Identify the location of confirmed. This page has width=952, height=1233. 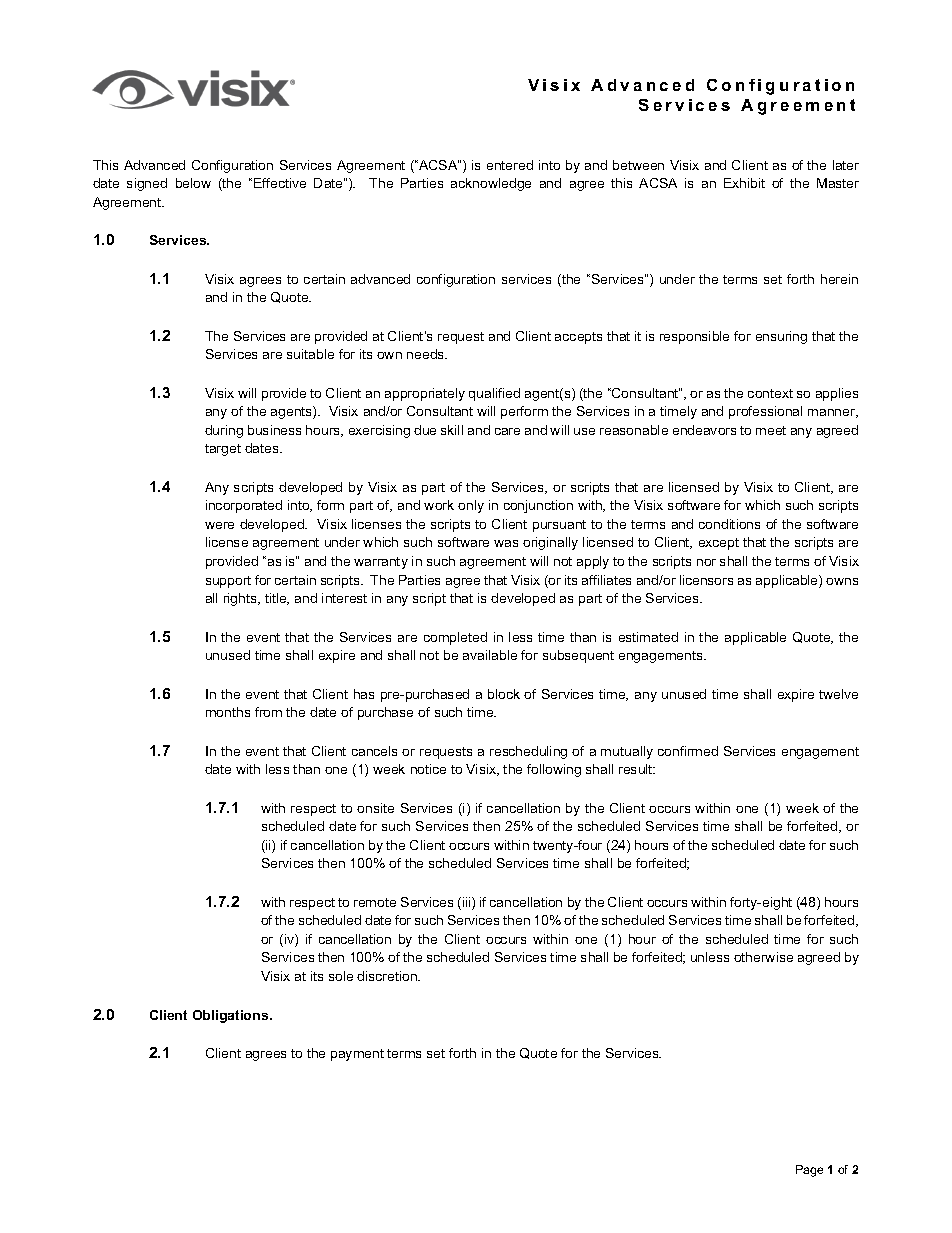
(688, 751).
